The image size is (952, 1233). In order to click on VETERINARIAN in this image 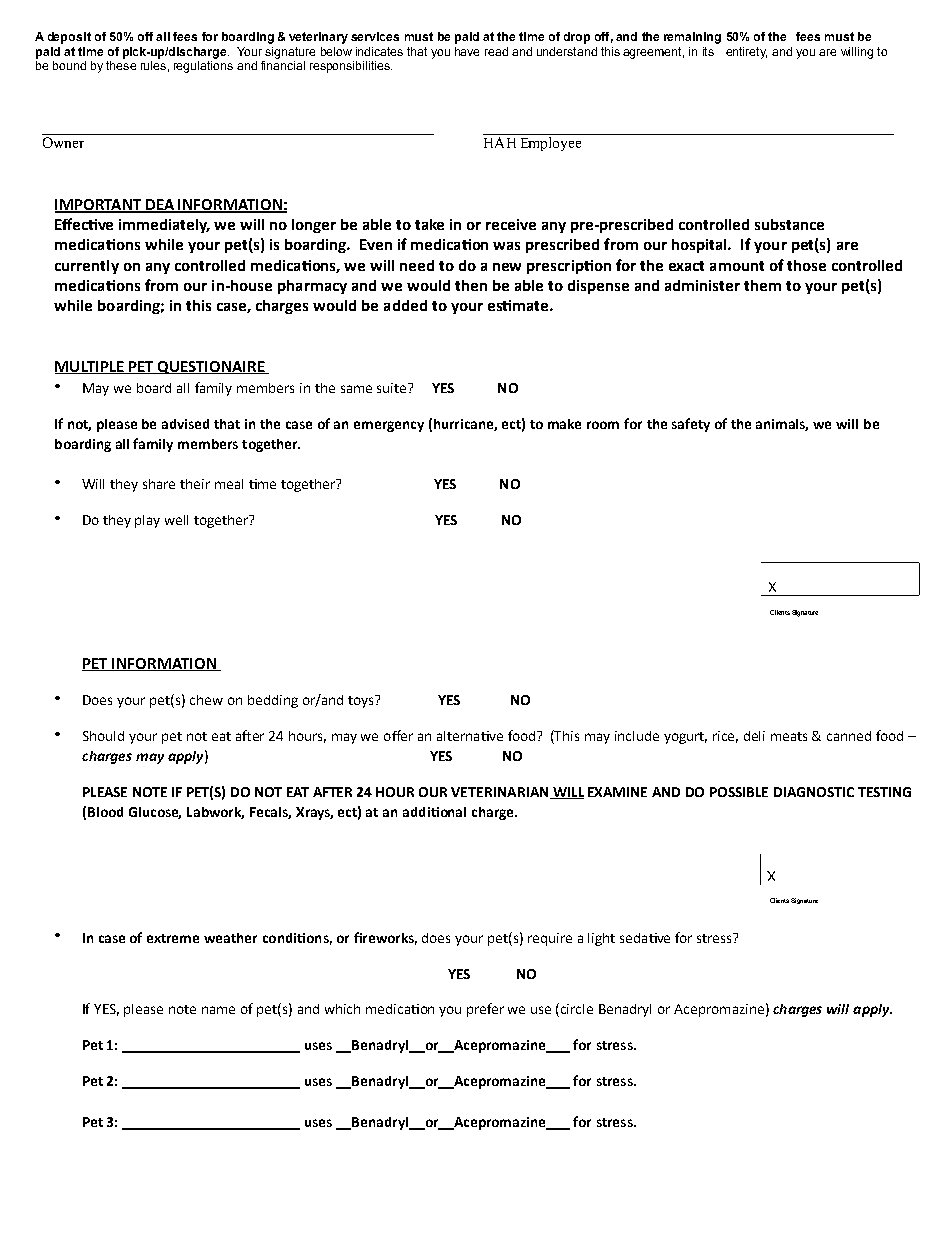, I will do `click(501, 793)`.
